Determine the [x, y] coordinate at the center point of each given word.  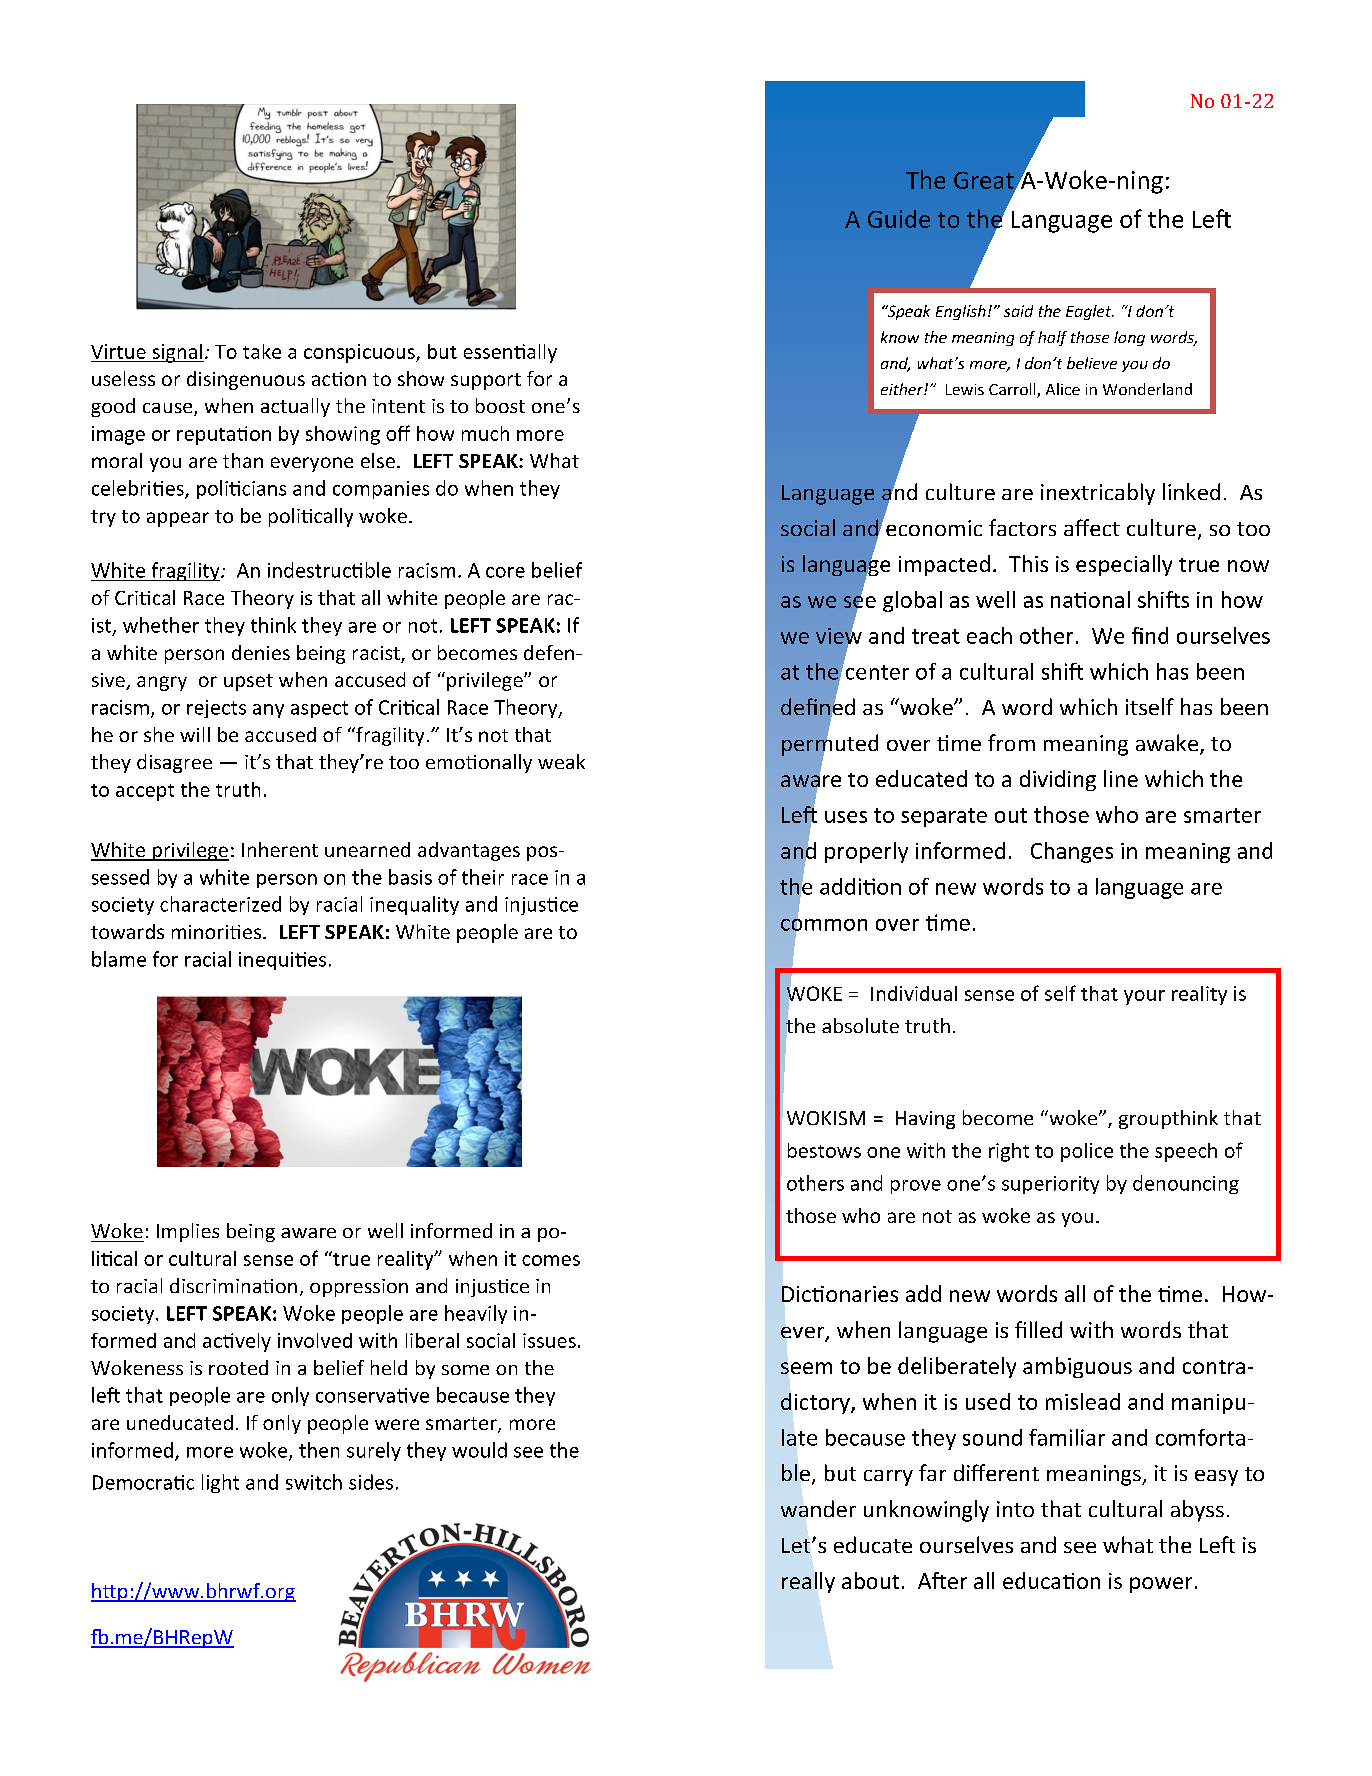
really [808, 1582]
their [483, 877]
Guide [899, 219]
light [220, 1483]
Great [985, 181]
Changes [1072, 852]
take [262, 351]
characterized [220, 904]
